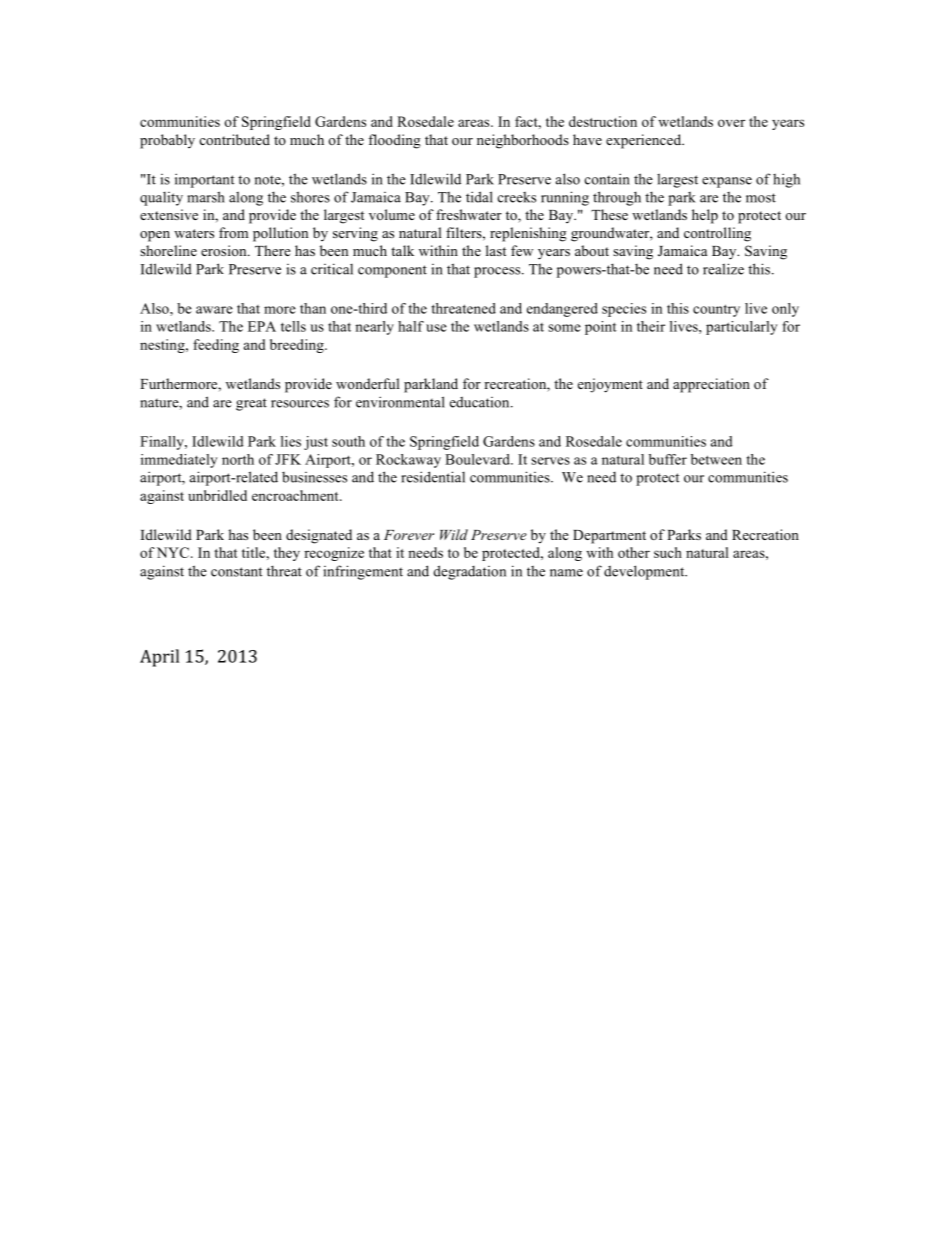 The height and width of the document is (1233, 952). Describe the element at coordinates (470, 572) in the document. I see `degradation` at that location.
